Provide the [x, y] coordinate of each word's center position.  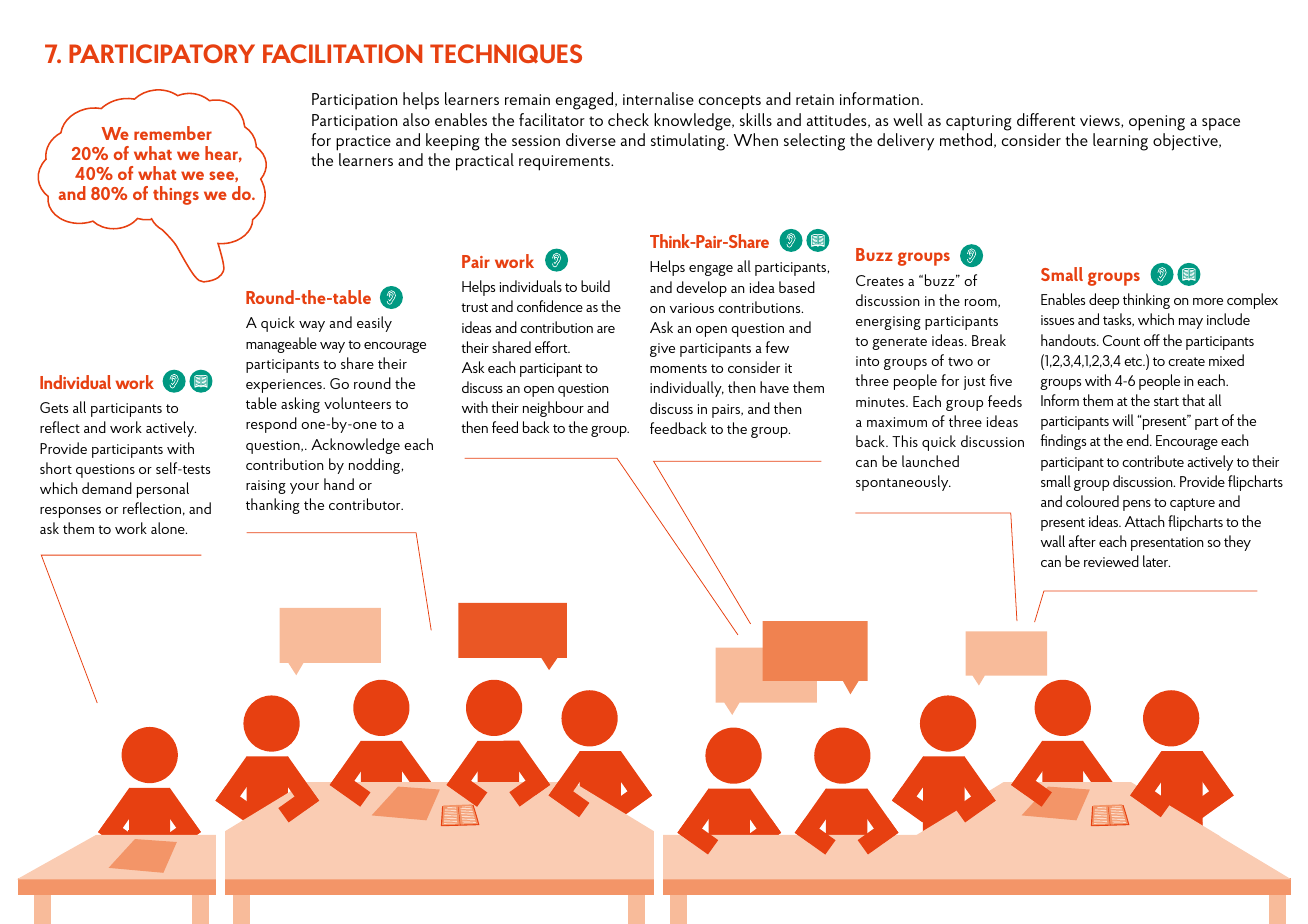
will [1123, 420]
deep [1104, 301]
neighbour [553, 409]
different [1046, 119]
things [176, 195]
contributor [366, 504]
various [692, 308]
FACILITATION [342, 53]
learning [1120, 142]
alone [169, 528]
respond [271, 425]
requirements [565, 163]
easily [374, 324]
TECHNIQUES [506, 53]
